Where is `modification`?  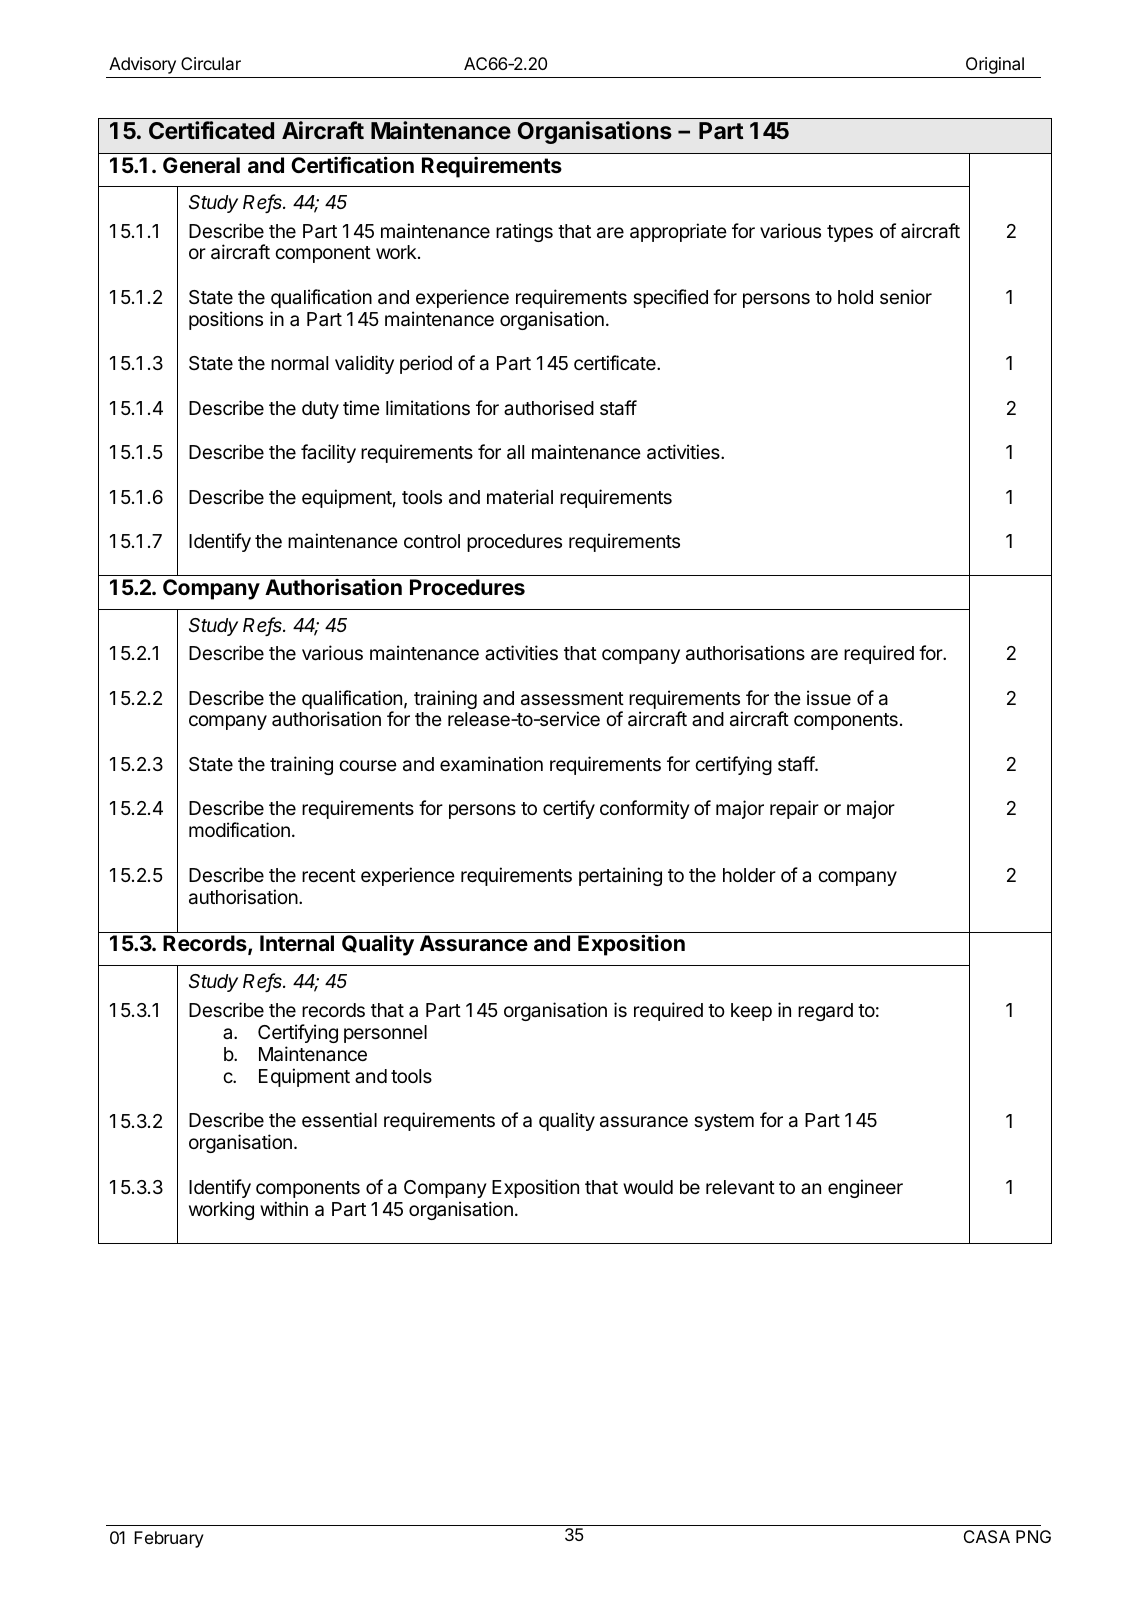
modification is located at coordinates (239, 830).
